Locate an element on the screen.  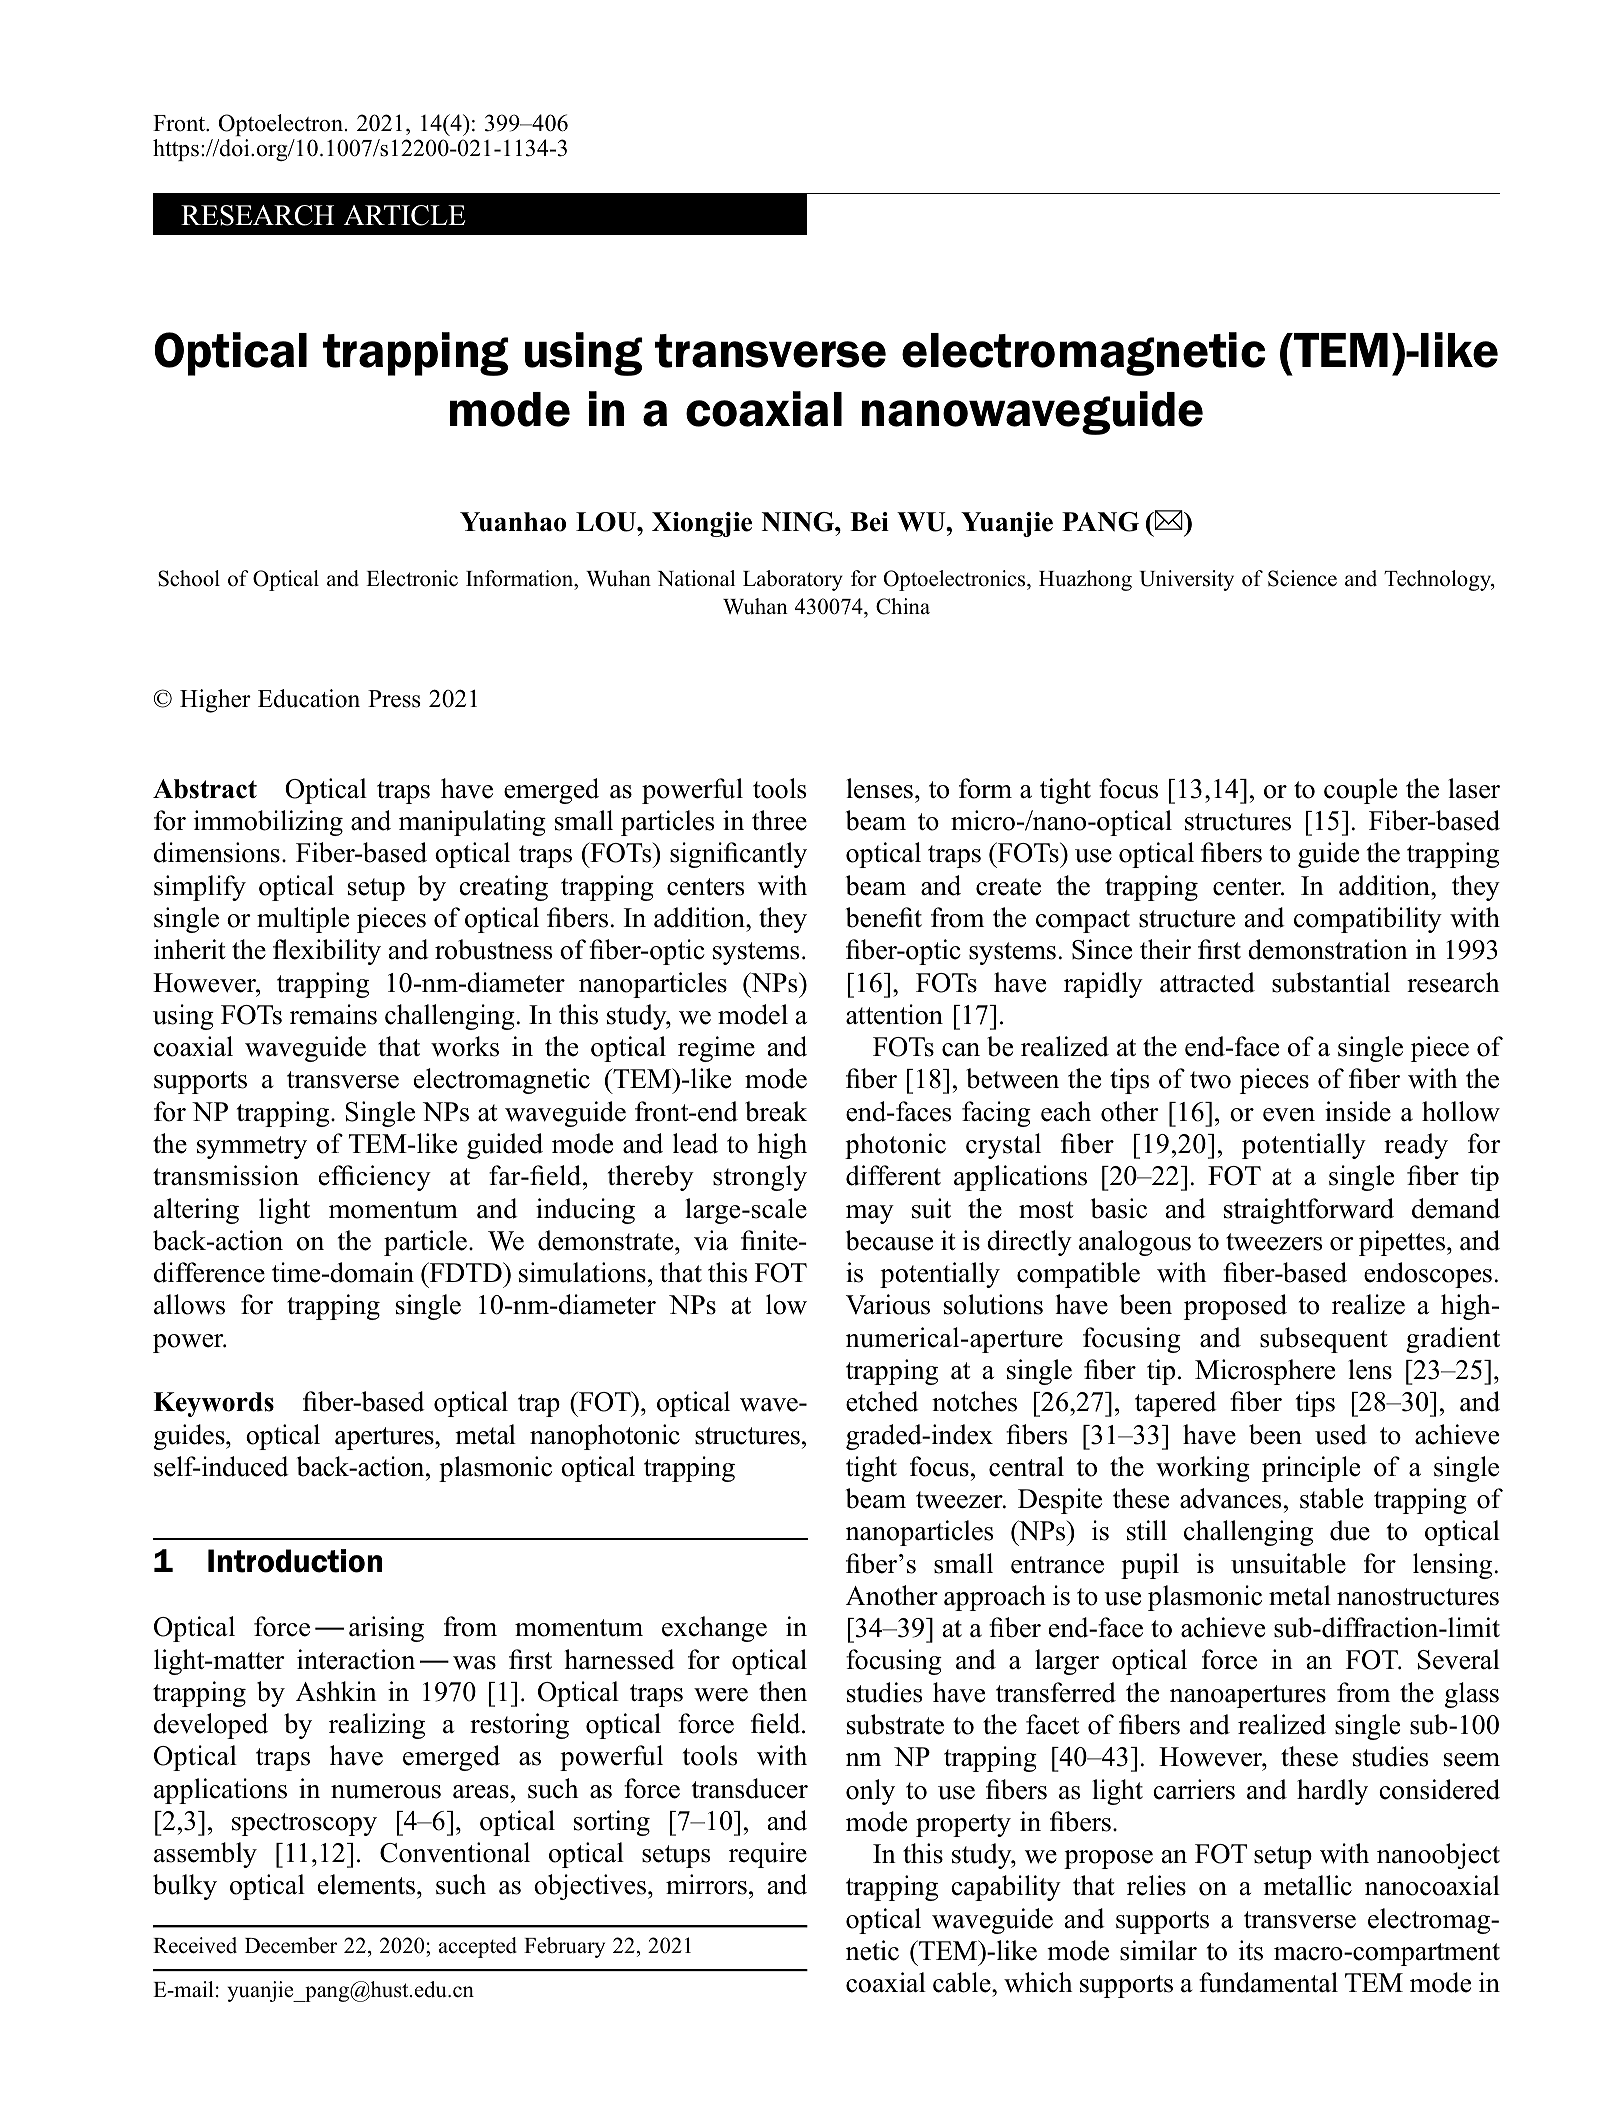
three is located at coordinates (779, 820).
